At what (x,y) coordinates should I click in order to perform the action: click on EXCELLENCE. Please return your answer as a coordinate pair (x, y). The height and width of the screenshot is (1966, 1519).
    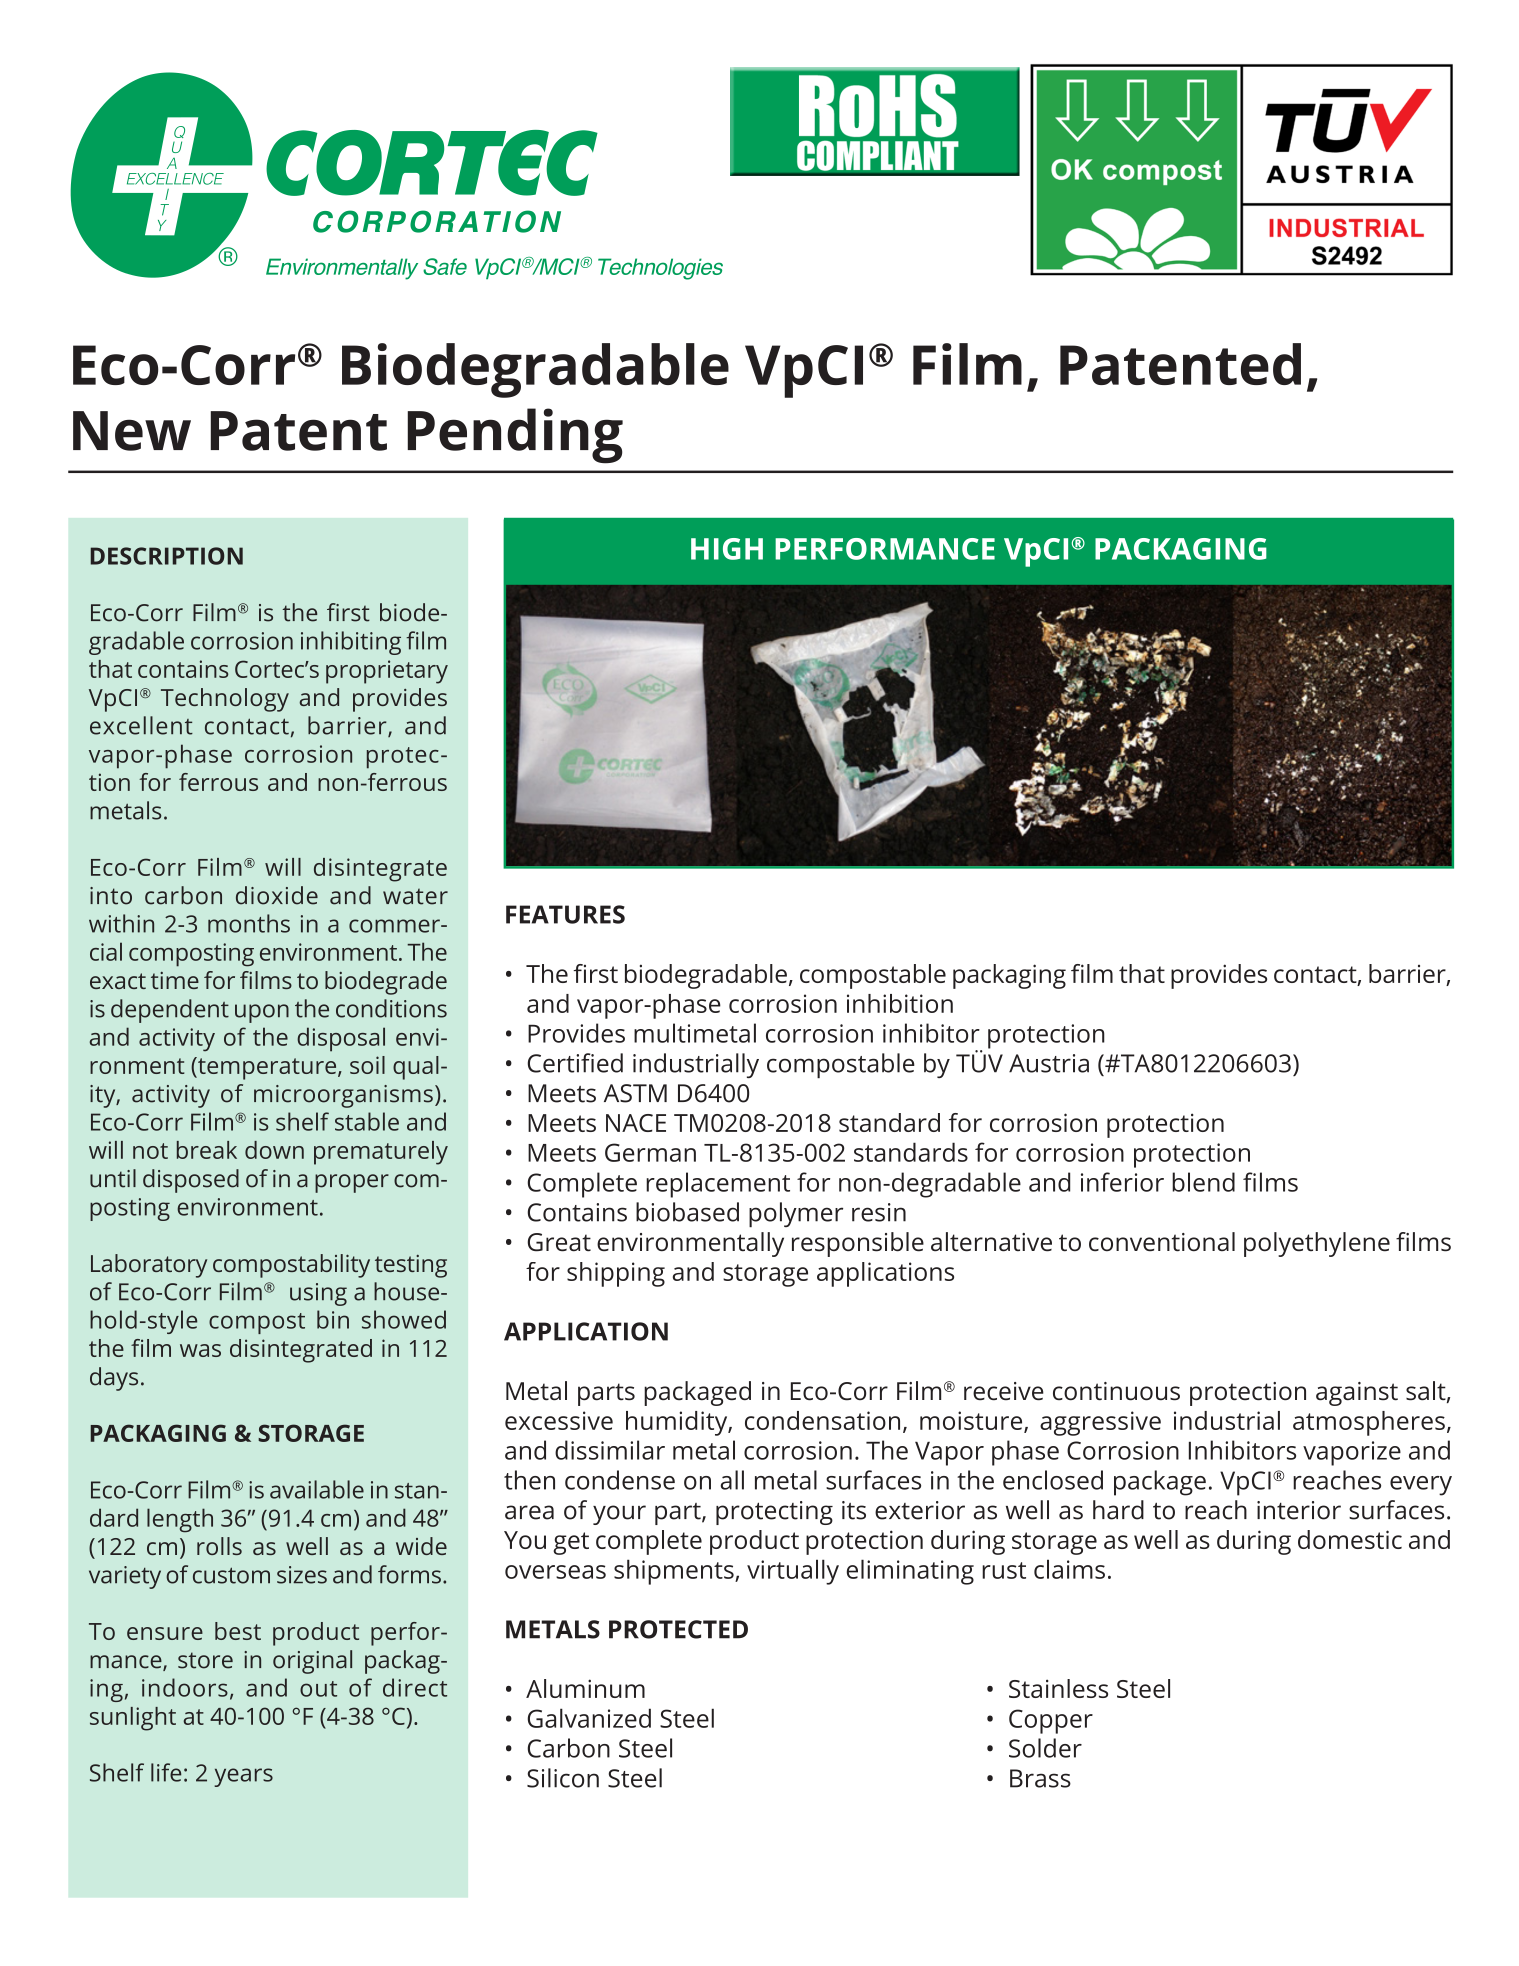
    Looking at the image, I should click on (175, 179).
